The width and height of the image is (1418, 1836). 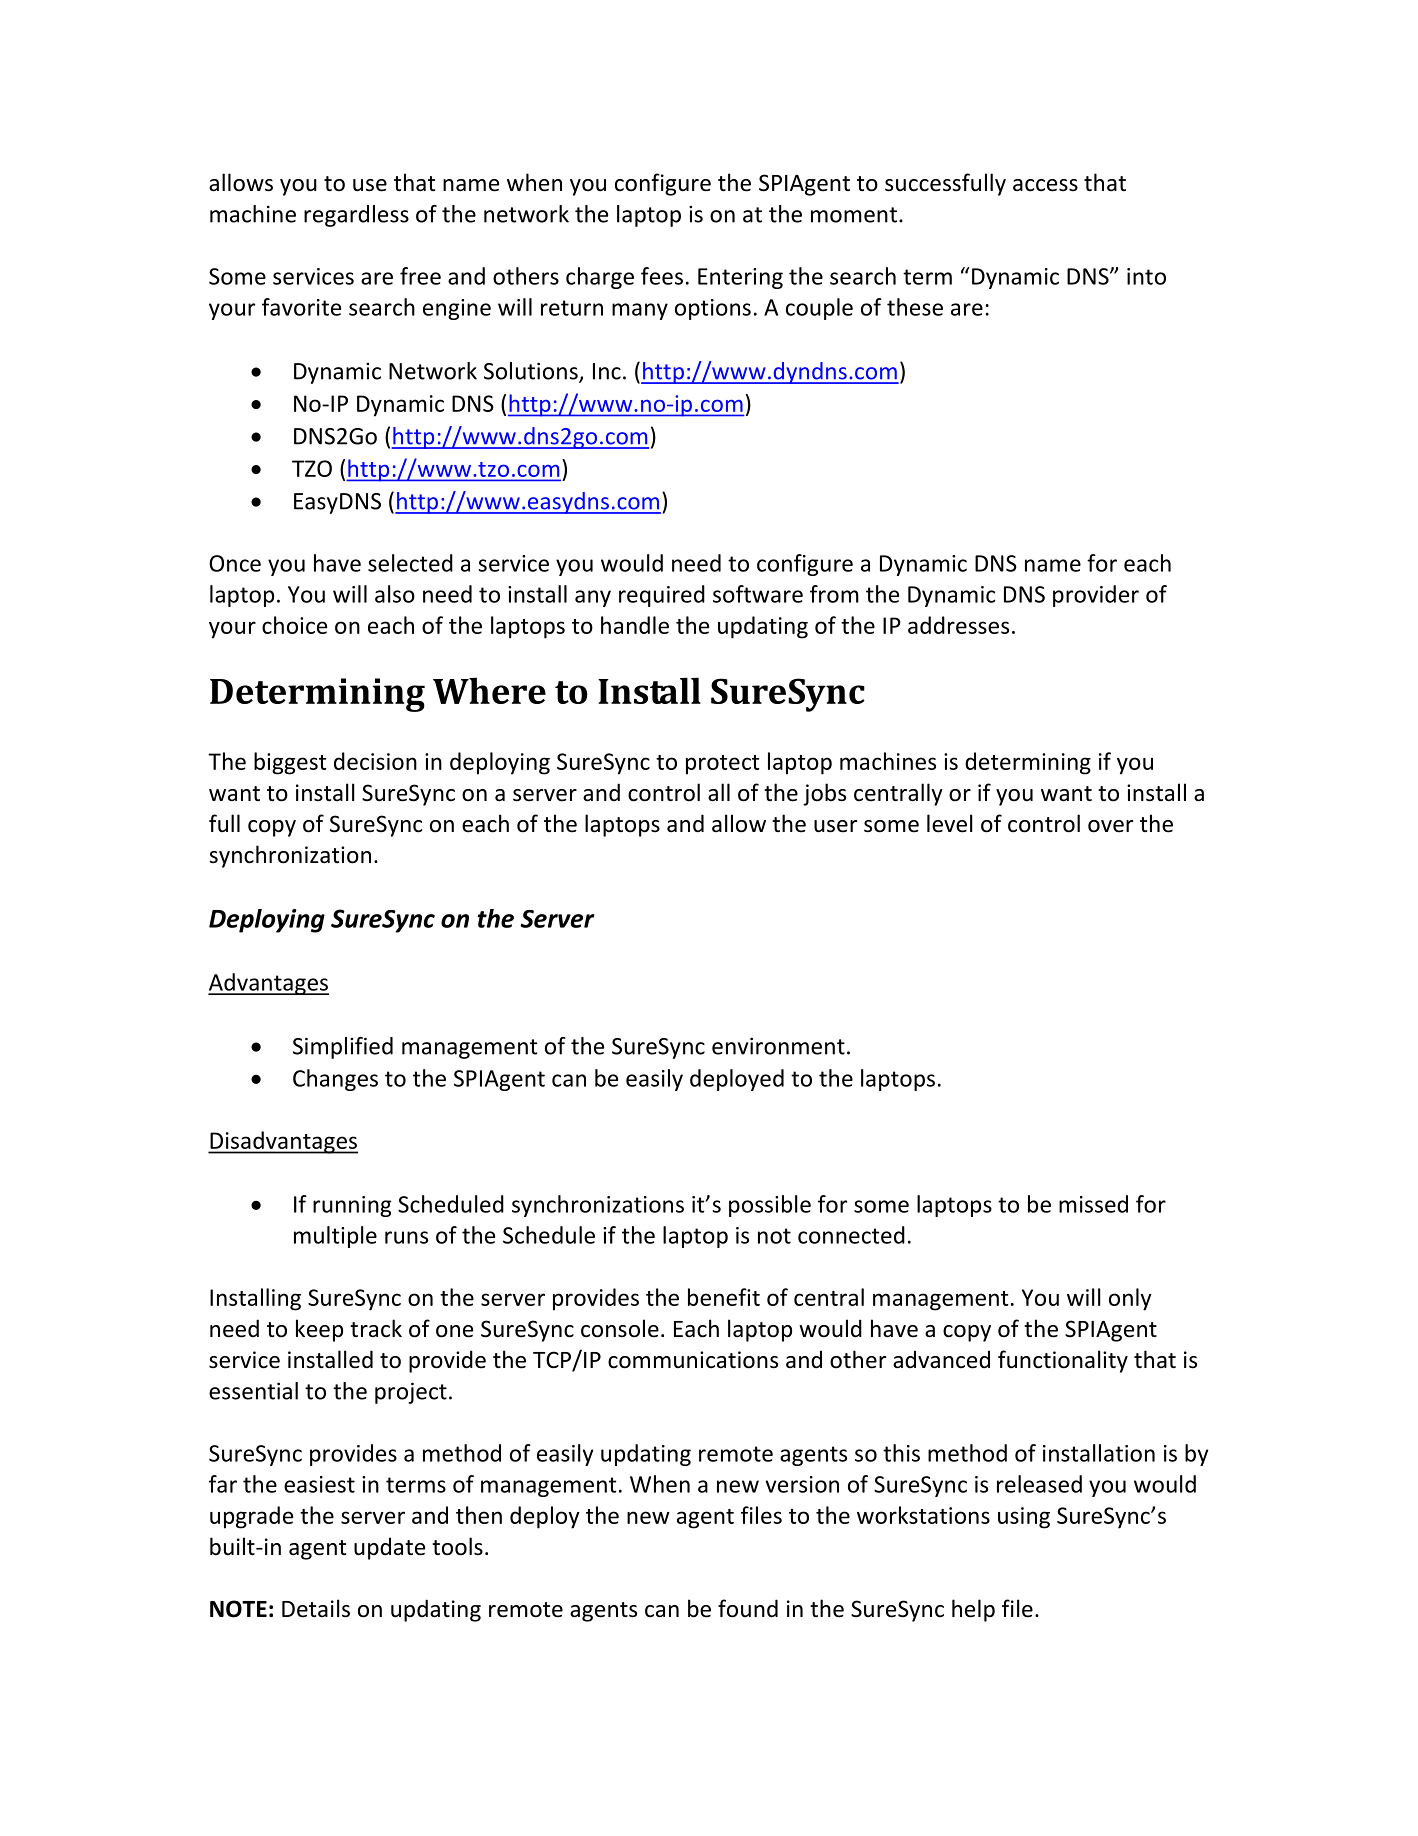 I want to click on missed, so click(x=1093, y=1204).
